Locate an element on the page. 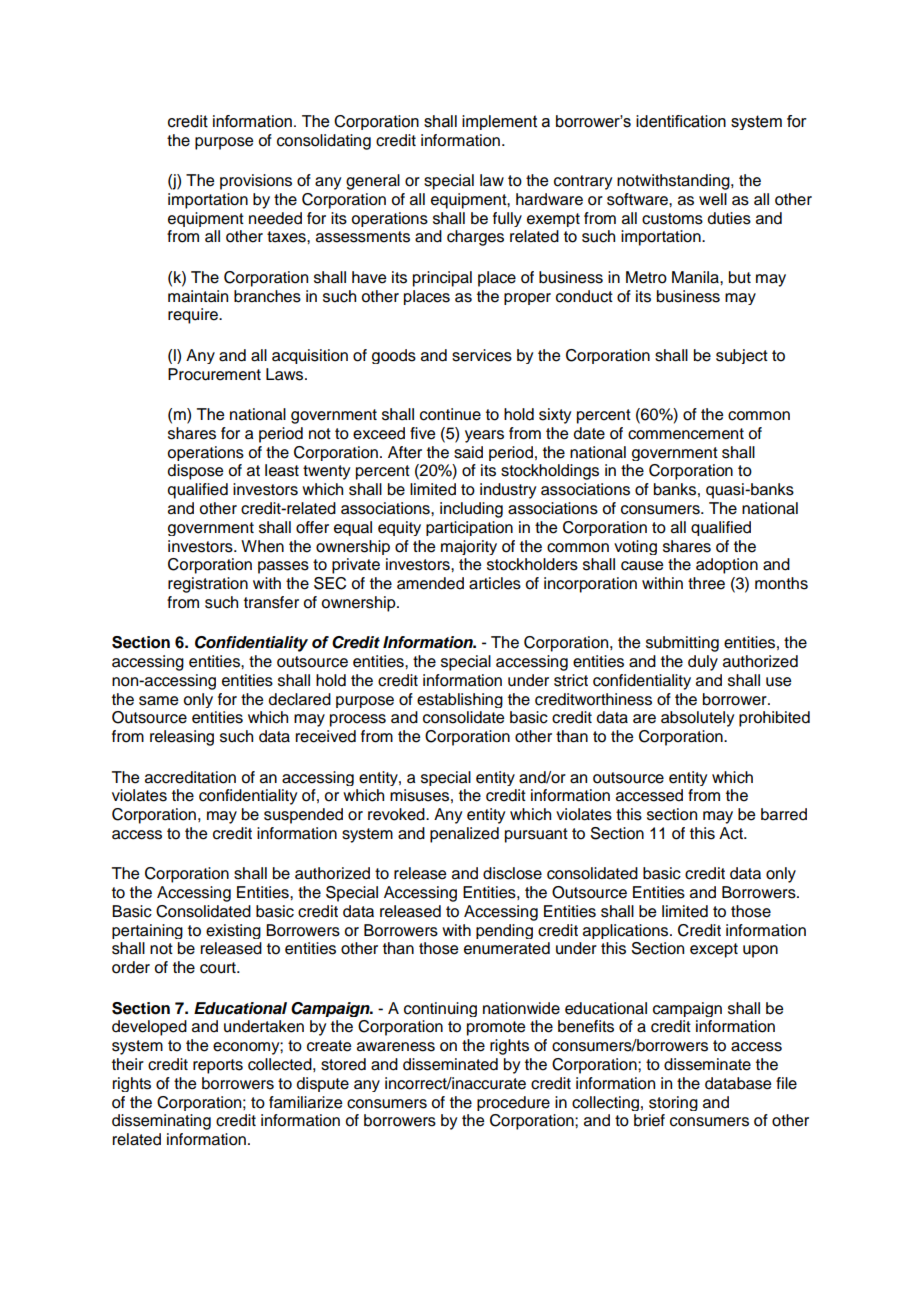 Image resolution: width=924 pixels, height=1308 pixels. provisions is located at coordinates (256, 182).
